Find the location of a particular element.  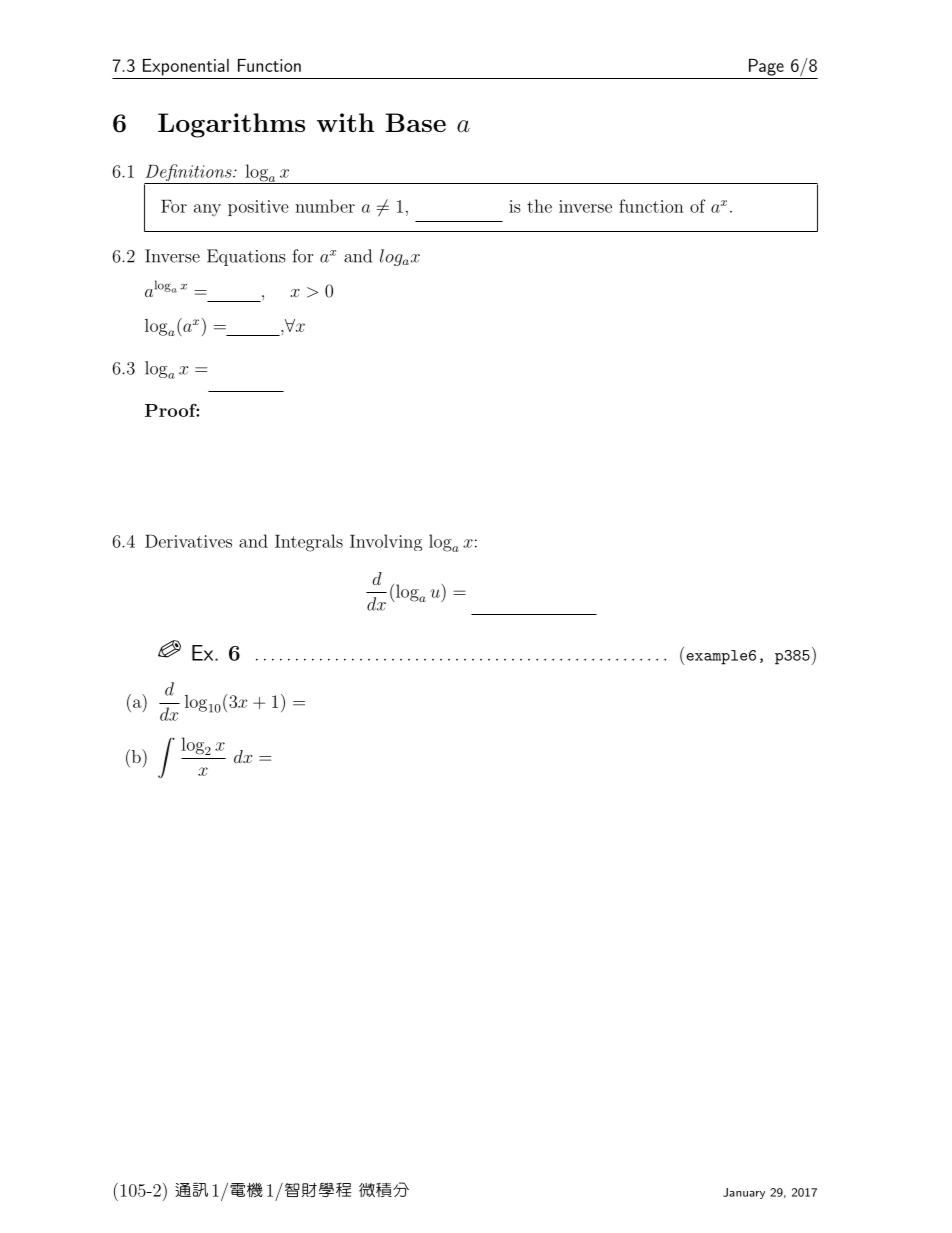

Involving is located at coordinates (386, 542).
